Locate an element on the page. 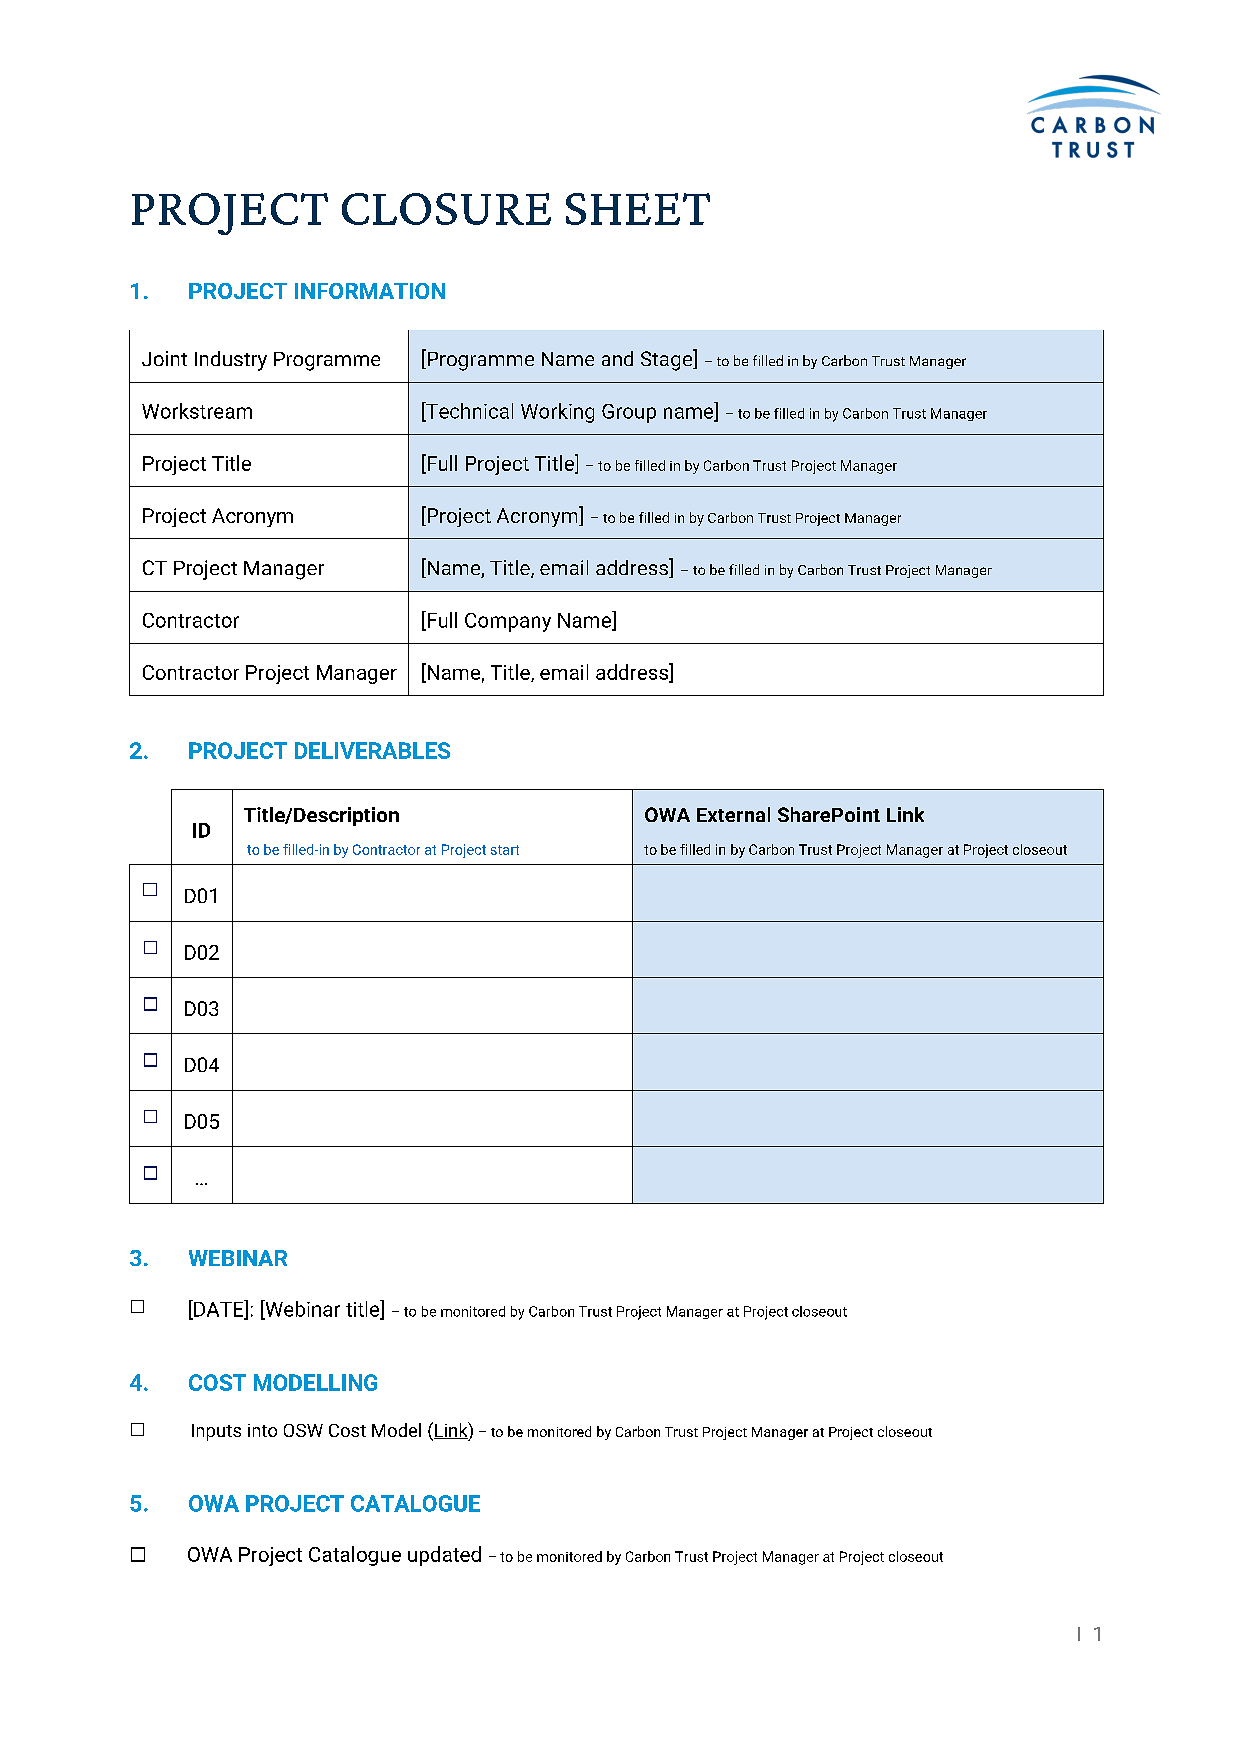 This page has width=1233, height=1745. Technical is located at coordinates (468, 411).
